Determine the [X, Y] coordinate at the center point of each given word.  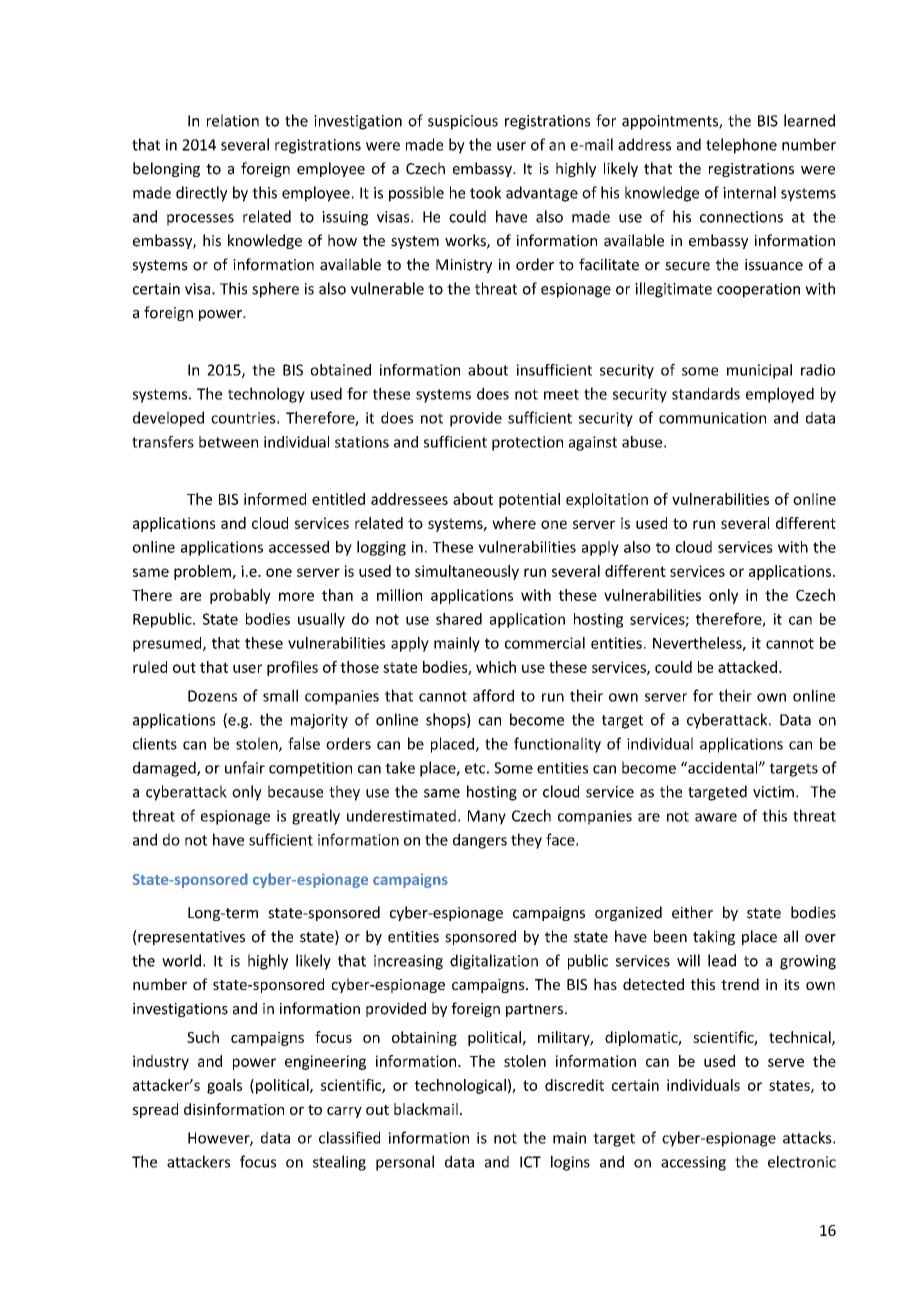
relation [233, 120]
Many [487, 817]
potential [529, 500]
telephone [741, 146]
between [228, 442]
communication [712, 418]
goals [224, 1086]
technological [460, 1086]
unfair [245, 767]
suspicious [463, 122]
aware [716, 817]
